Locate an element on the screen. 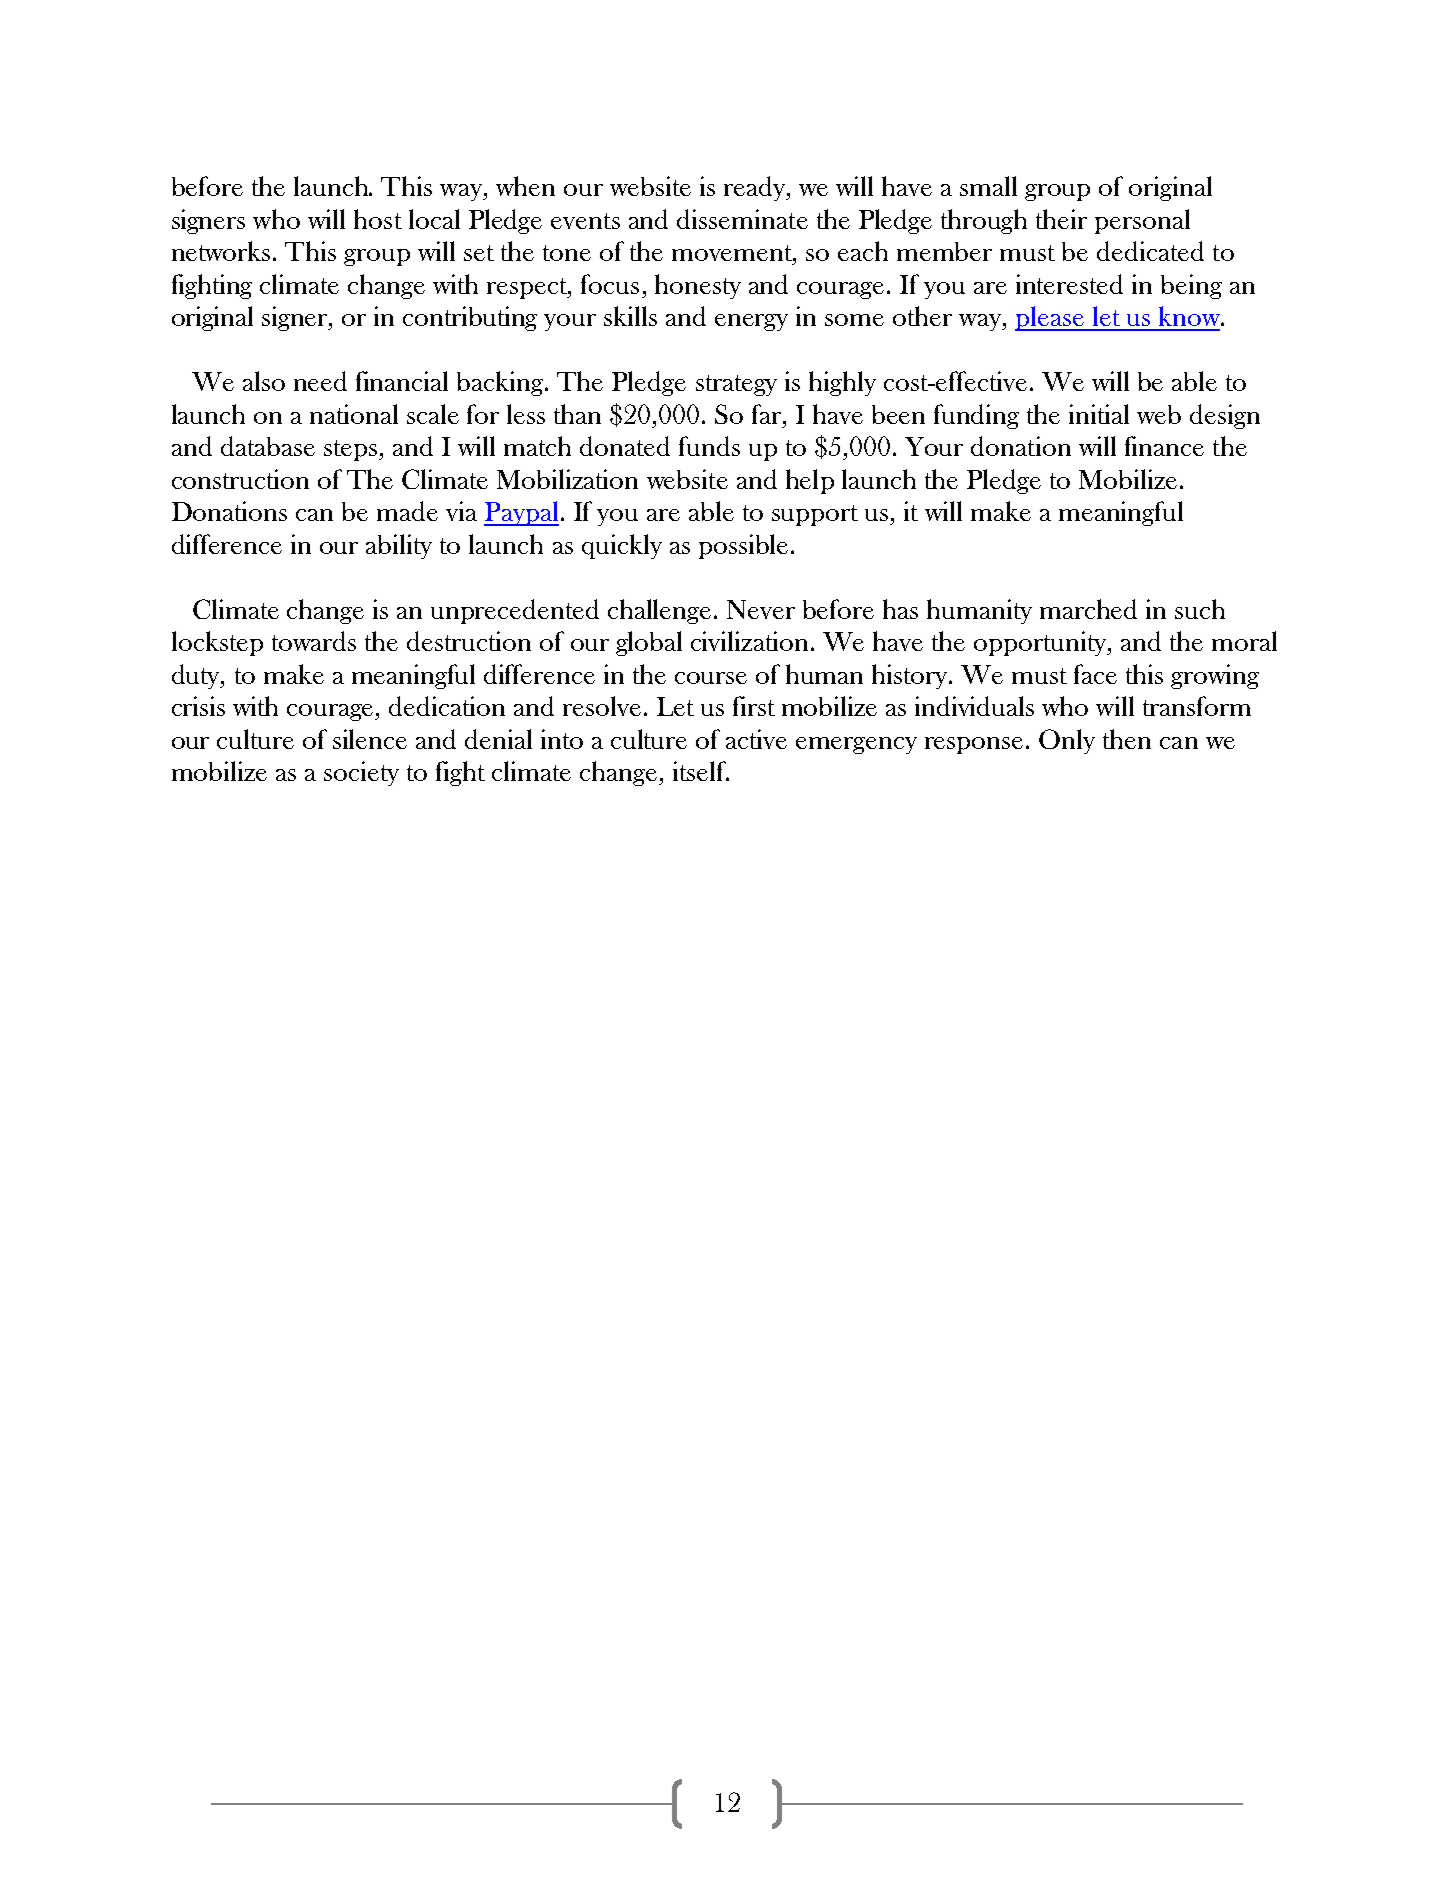 This screenshot has width=1453, height=1881. personal is located at coordinates (1142, 221).
